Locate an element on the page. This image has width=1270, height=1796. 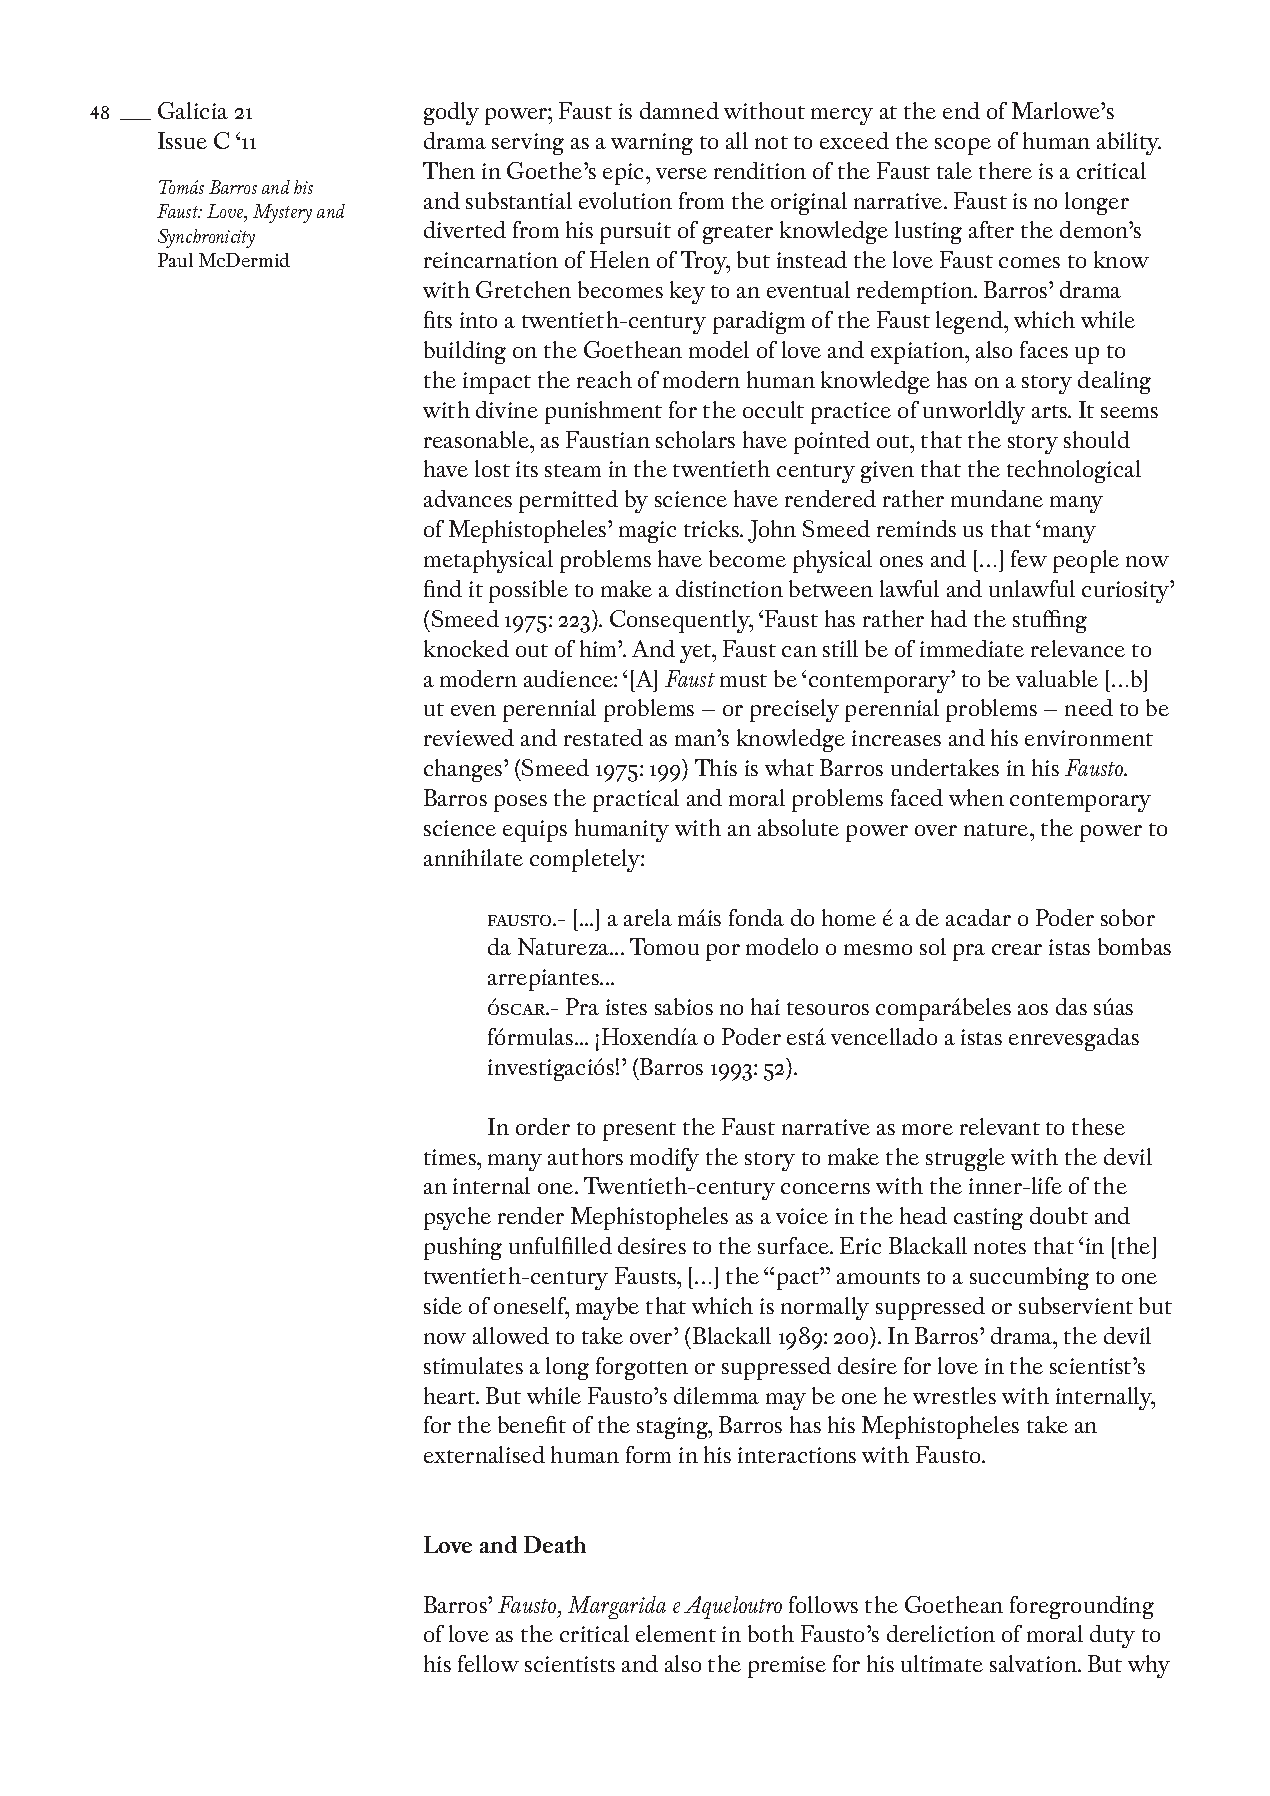
succumbing is located at coordinates (1029, 1278).
